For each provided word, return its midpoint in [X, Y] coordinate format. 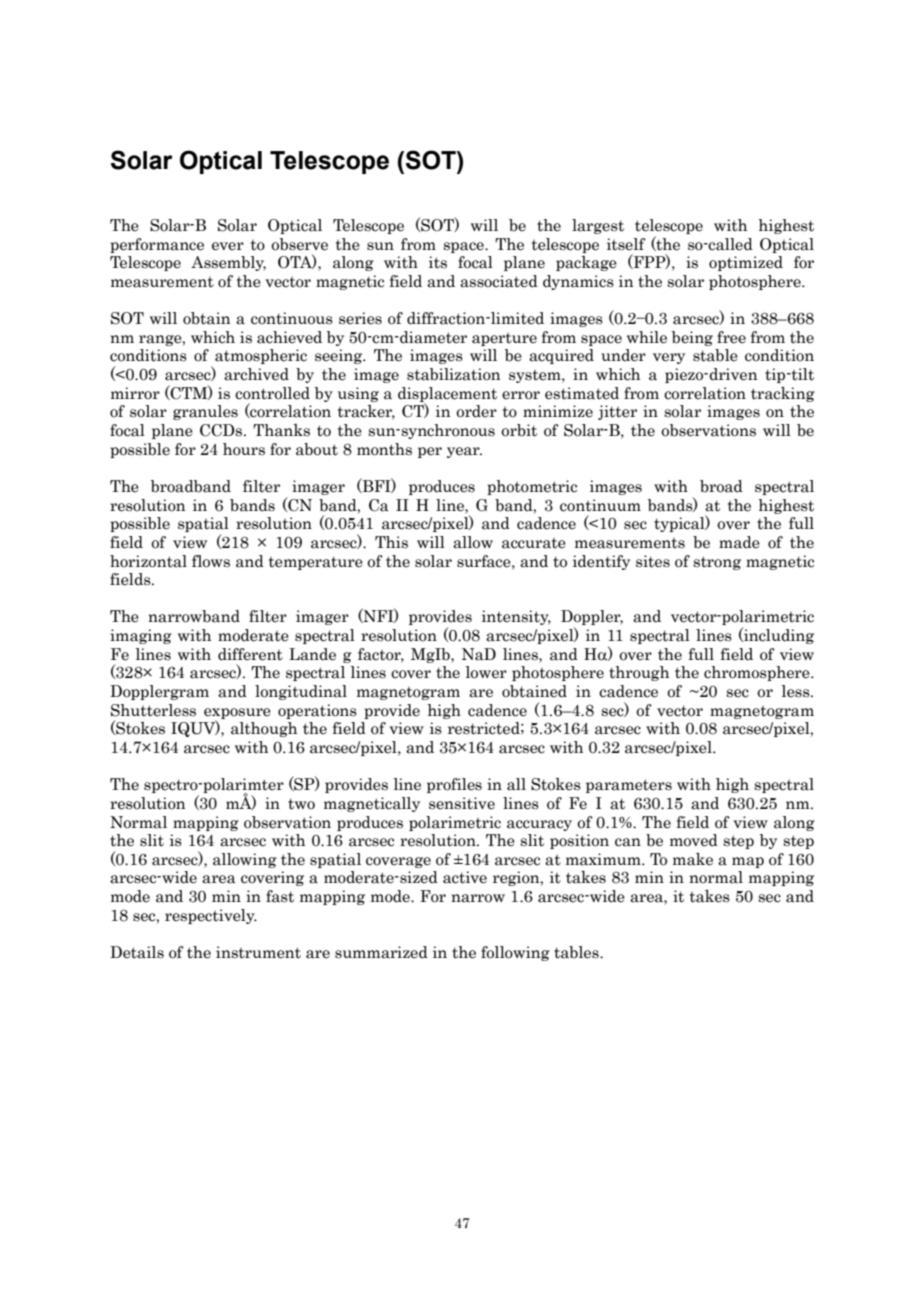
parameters [629, 786]
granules [205, 412]
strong [717, 563]
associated [499, 281]
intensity [516, 617]
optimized [746, 263]
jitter [617, 412]
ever [228, 246]
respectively [211, 916]
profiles [454, 785]
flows [211, 561]
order [476, 411]
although [264, 729]
